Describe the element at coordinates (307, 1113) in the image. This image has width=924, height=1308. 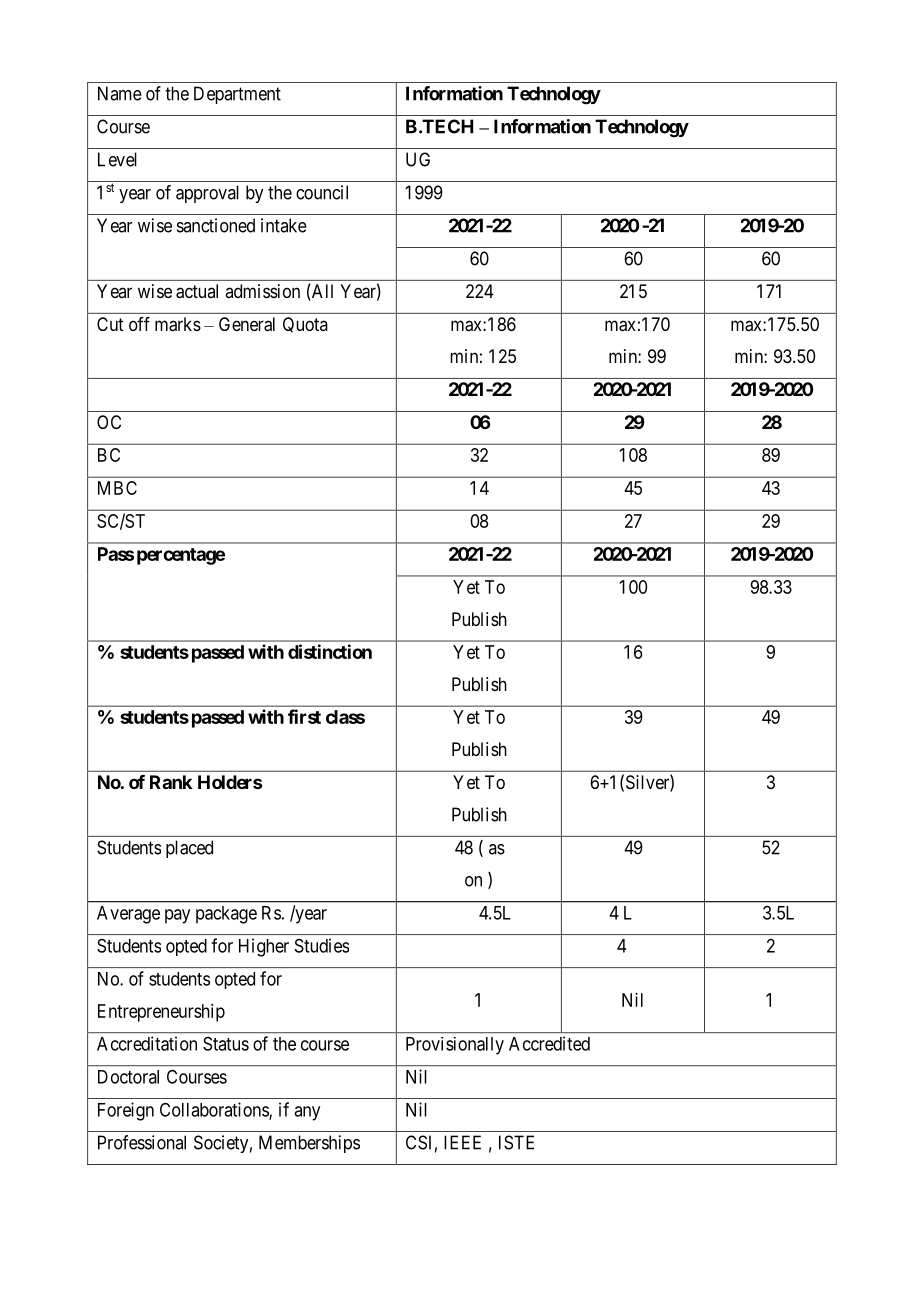
I see `any` at that location.
